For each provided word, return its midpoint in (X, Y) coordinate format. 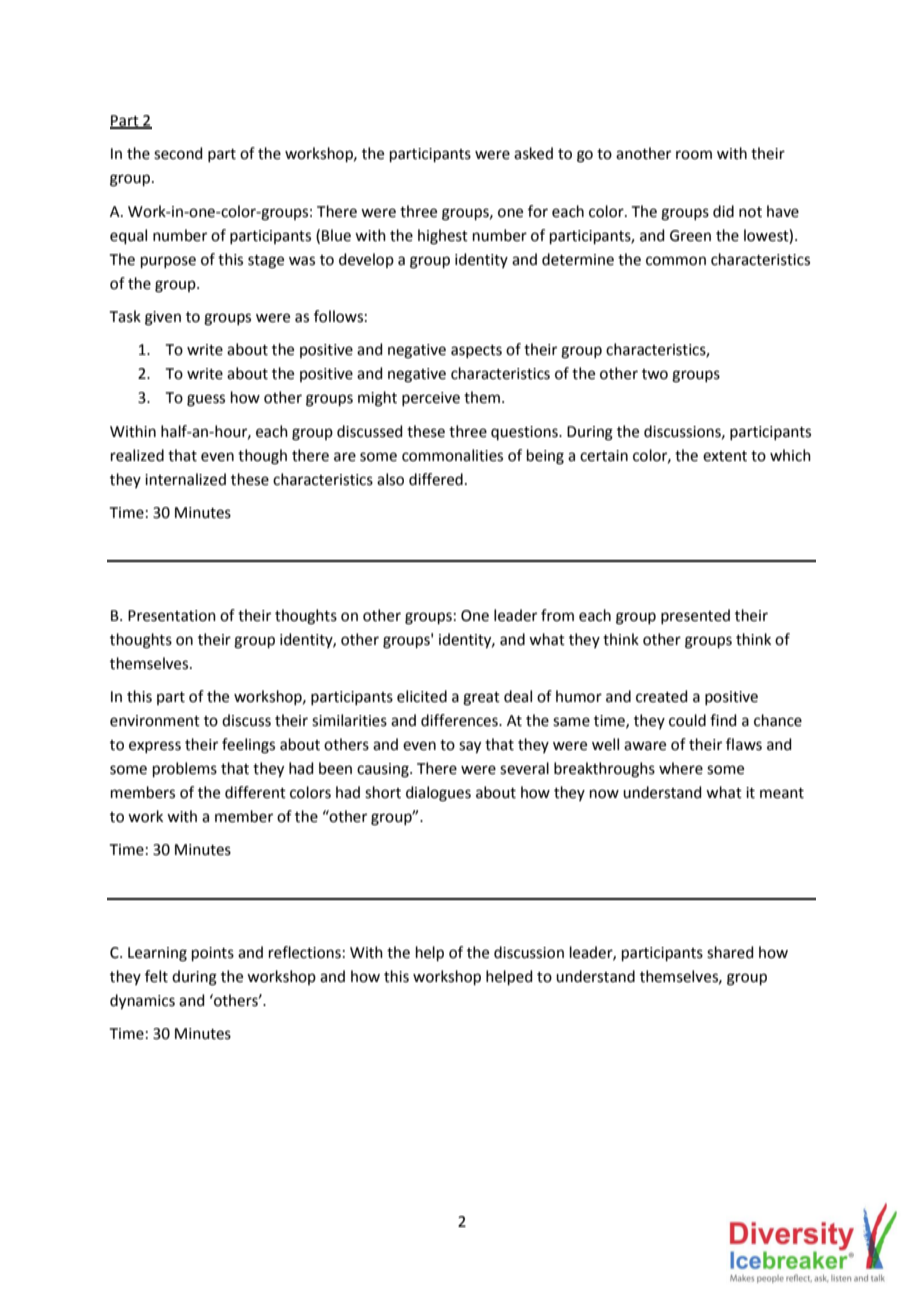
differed (436, 479)
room (694, 155)
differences (460, 720)
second (178, 153)
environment (155, 721)
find (723, 720)
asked (533, 153)
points (213, 954)
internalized (185, 479)
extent (725, 456)
